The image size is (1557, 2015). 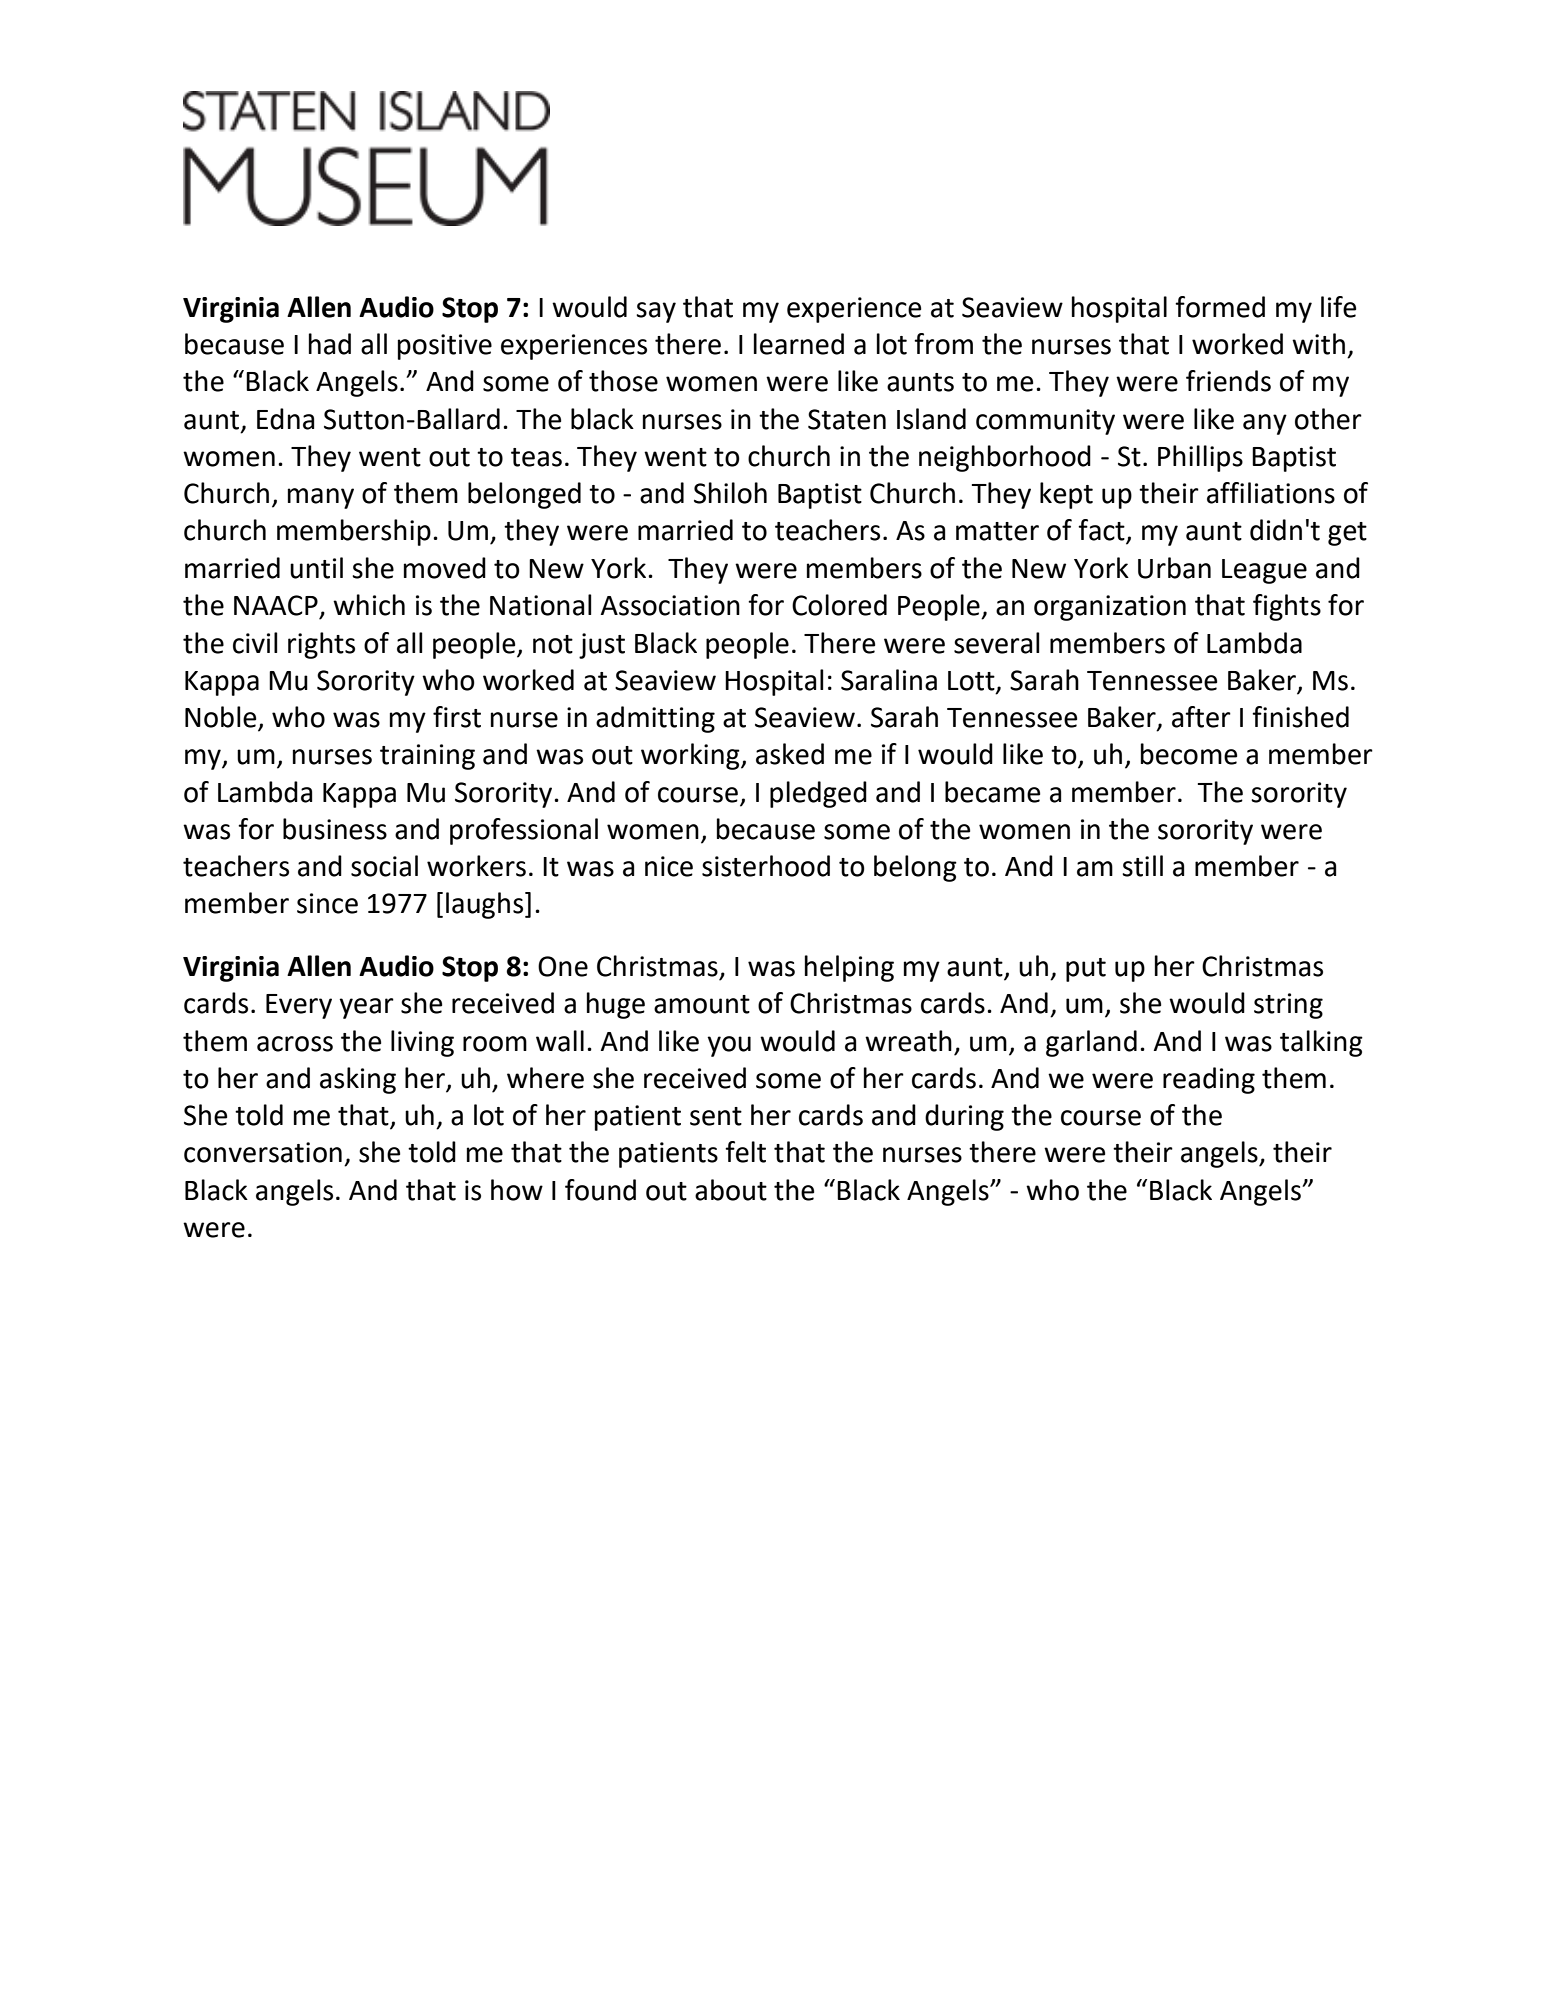 I want to click on become, so click(x=1189, y=754).
